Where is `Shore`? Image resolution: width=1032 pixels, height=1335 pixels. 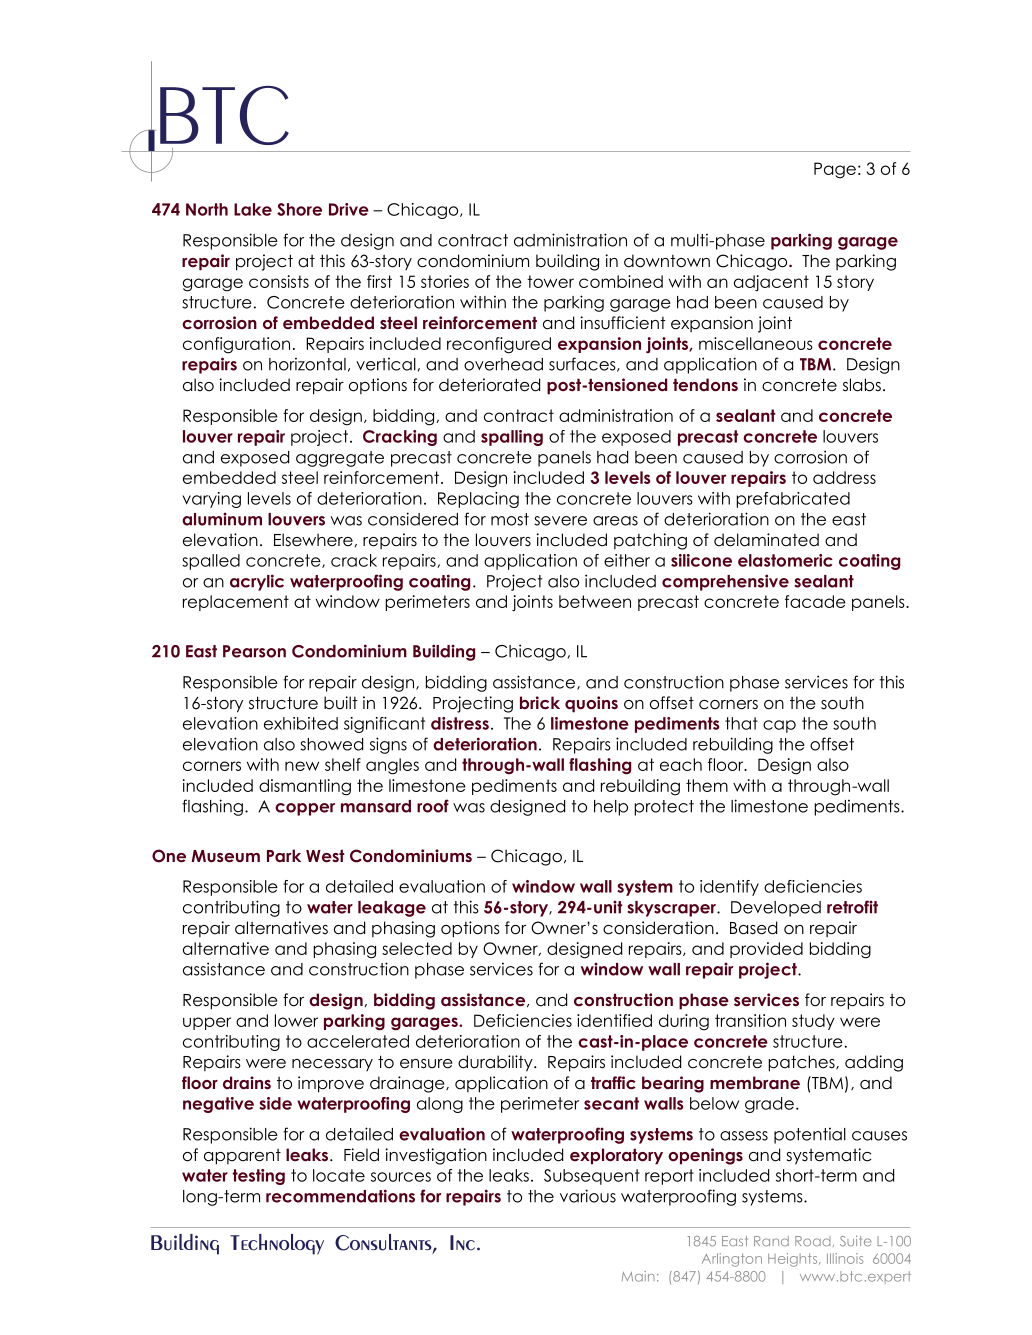
Shore is located at coordinates (299, 209).
